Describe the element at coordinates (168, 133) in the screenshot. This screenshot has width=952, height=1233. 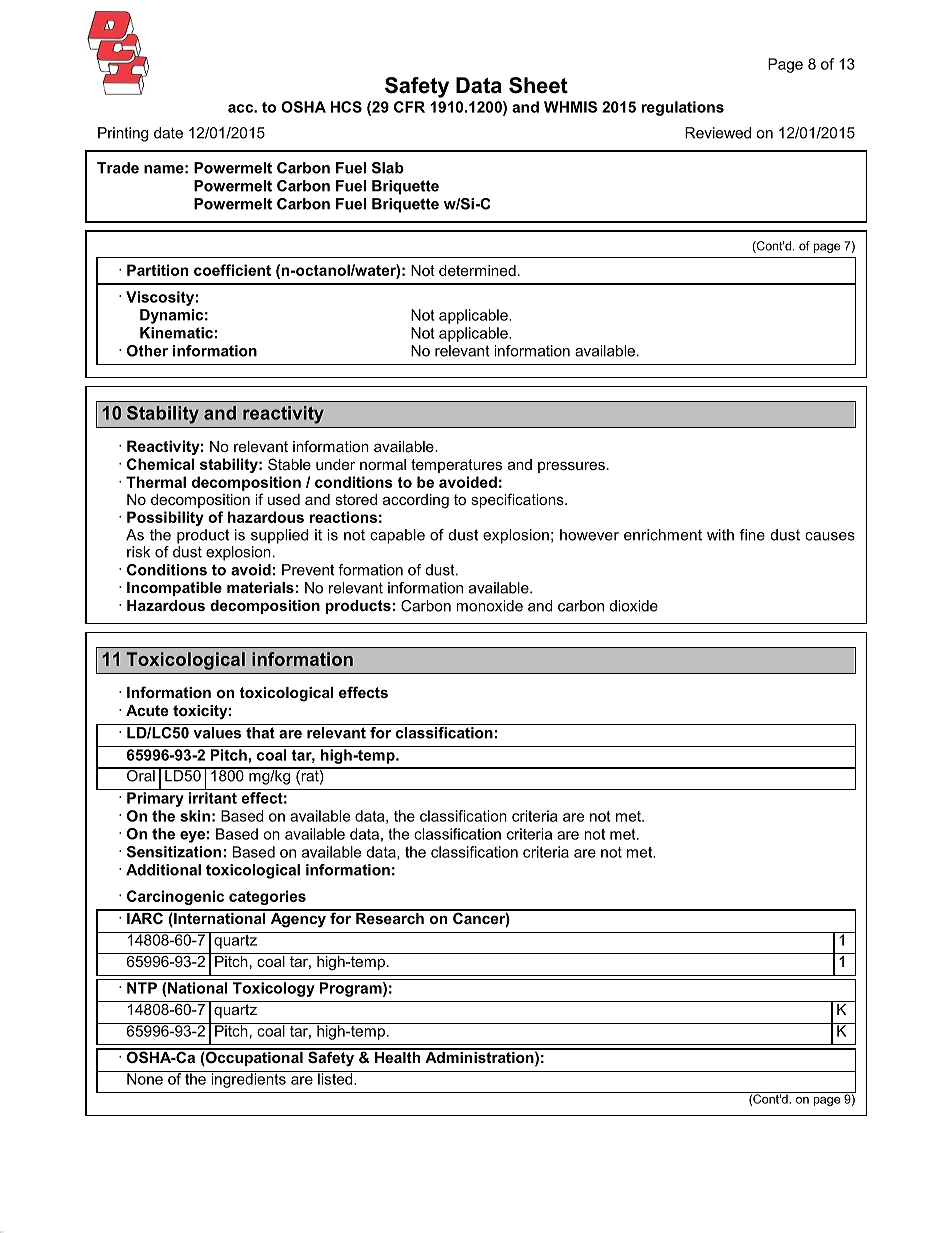
I see `date` at that location.
